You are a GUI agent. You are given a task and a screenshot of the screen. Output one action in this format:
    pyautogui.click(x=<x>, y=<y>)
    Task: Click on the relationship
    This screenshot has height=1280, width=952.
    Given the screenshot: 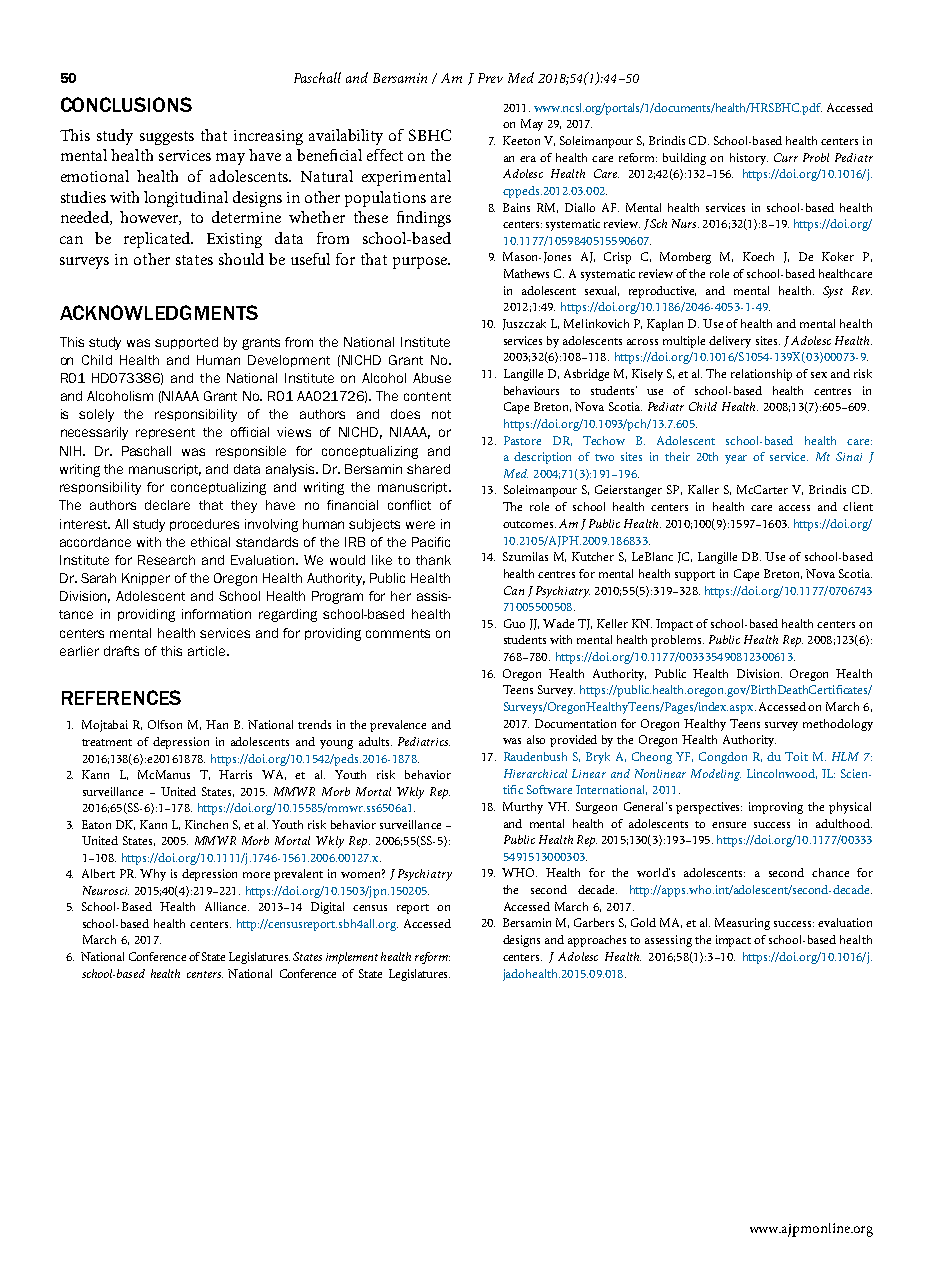 What is the action you would take?
    pyautogui.click(x=761, y=375)
